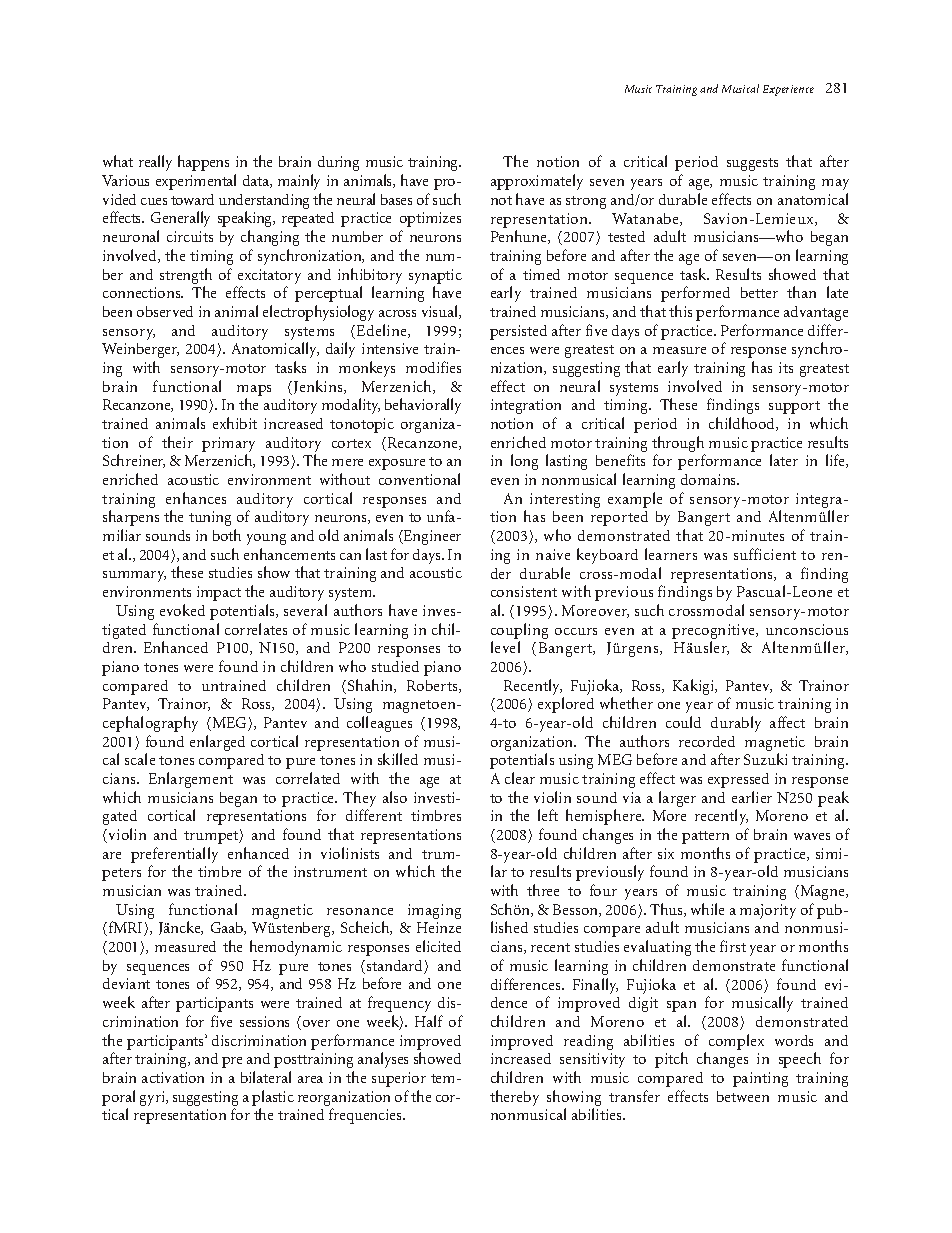 Image resolution: width=952 pixels, height=1233 pixels. Describe the element at coordinates (715, 631) in the screenshot. I see `precognitive` at that location.
